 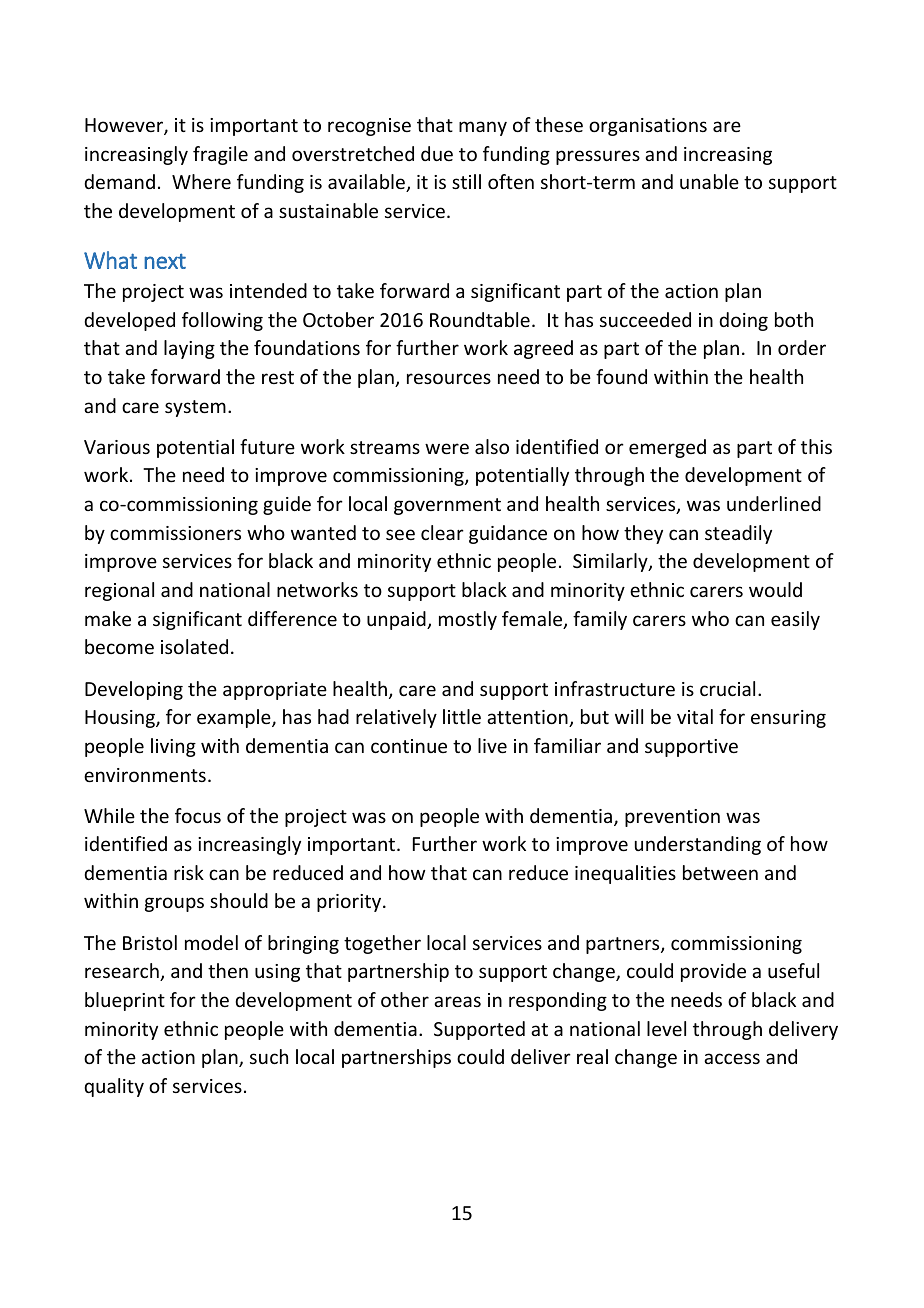 What do you see at coordinates (457, 1001) in the screenshot?
I see `areas` at bounding box center [457, 1001].
